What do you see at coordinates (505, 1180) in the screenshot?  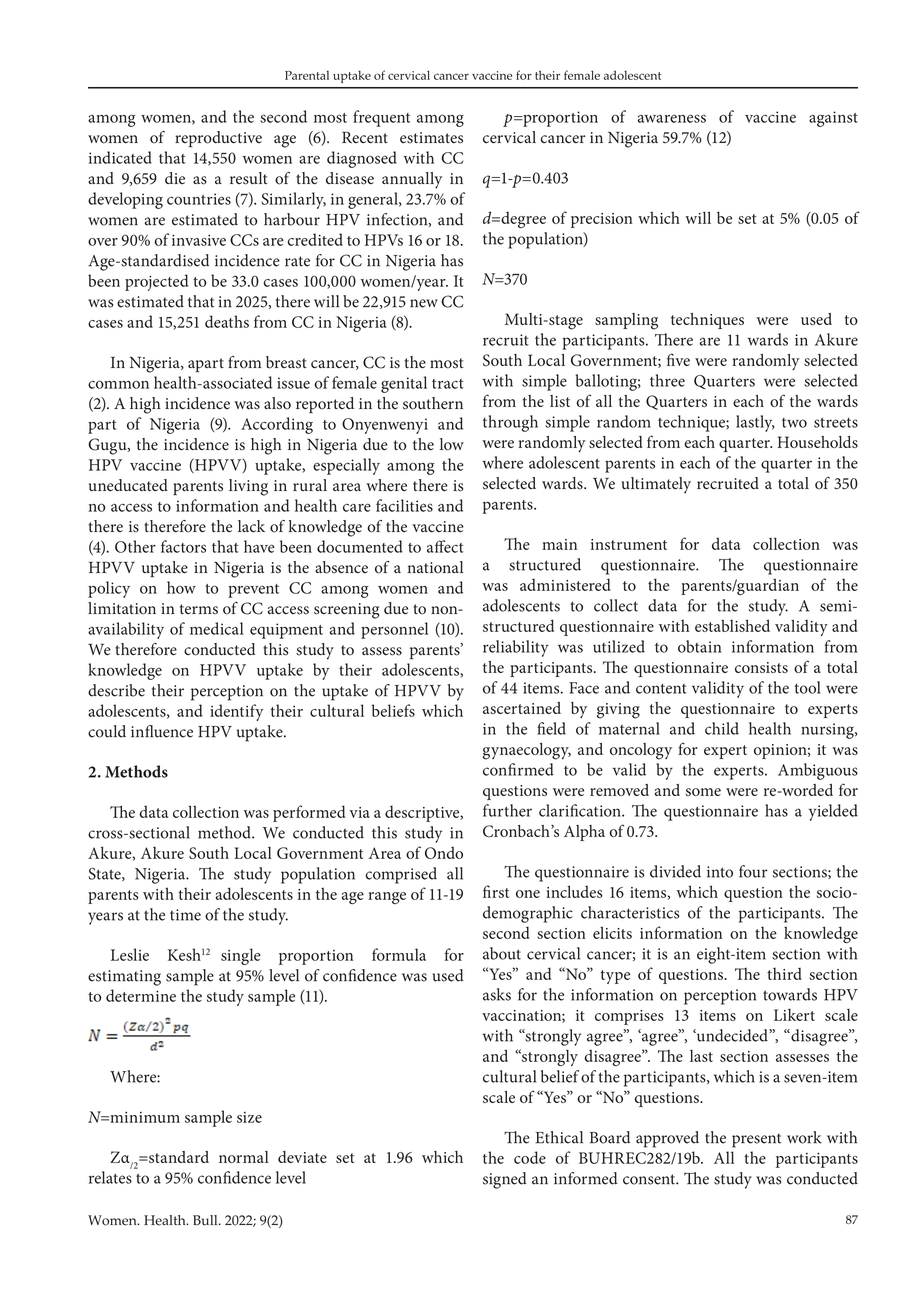 I see `signed` at bounding box center [505, 1180].
